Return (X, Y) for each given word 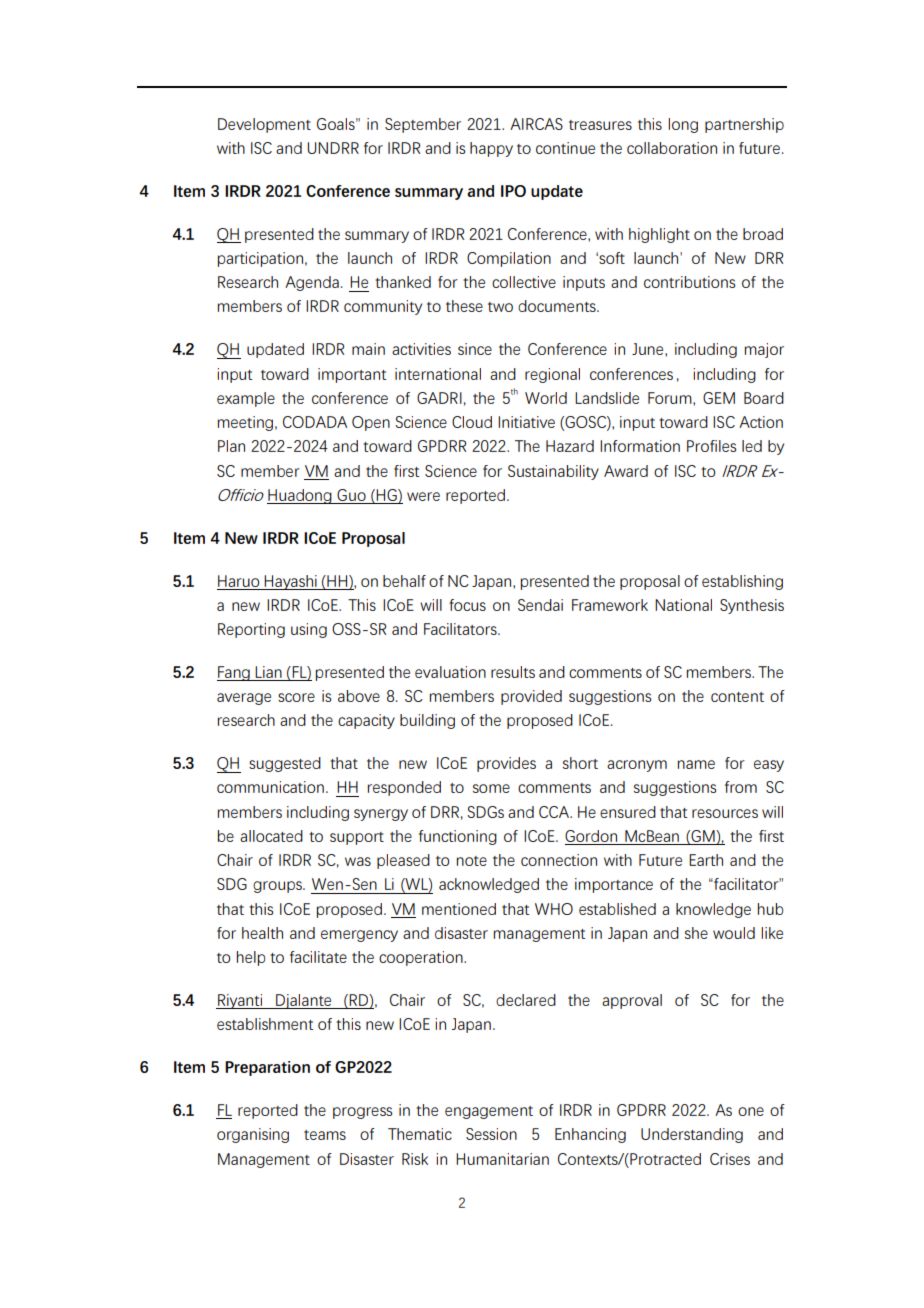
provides (506, 764)
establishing (742, 582)
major (764, 350)
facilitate (318, 957)
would (734, 933)
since (475, 349)
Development (264, 125)
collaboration (672, 148)
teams (325, 1135)
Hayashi (291, 582)
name (696, 764)
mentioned (459, 909)
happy (491, 149)
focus (467, 605)
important (352, 375)
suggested (285, 764)
